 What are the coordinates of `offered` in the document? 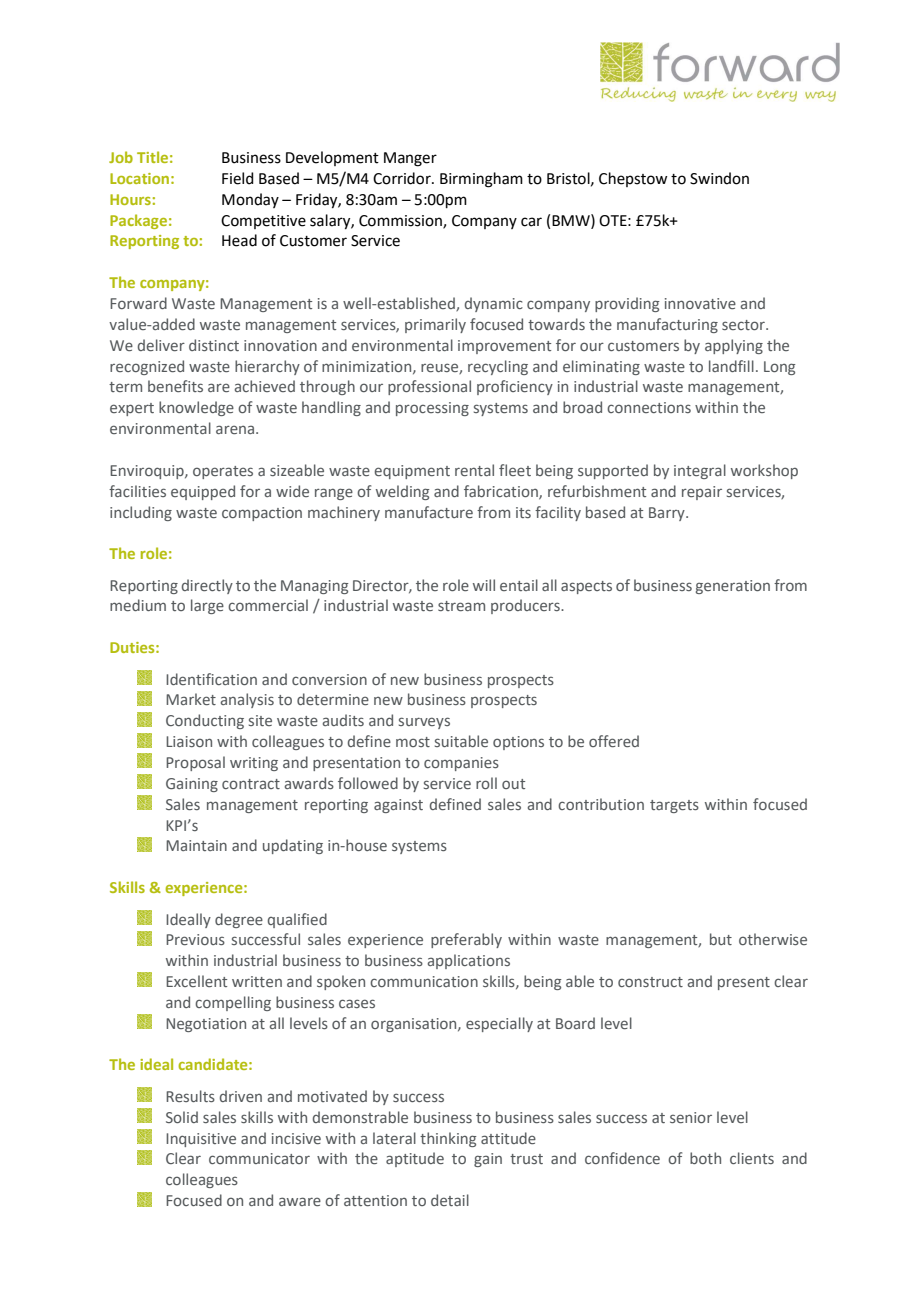 It's located at (614, 741).
